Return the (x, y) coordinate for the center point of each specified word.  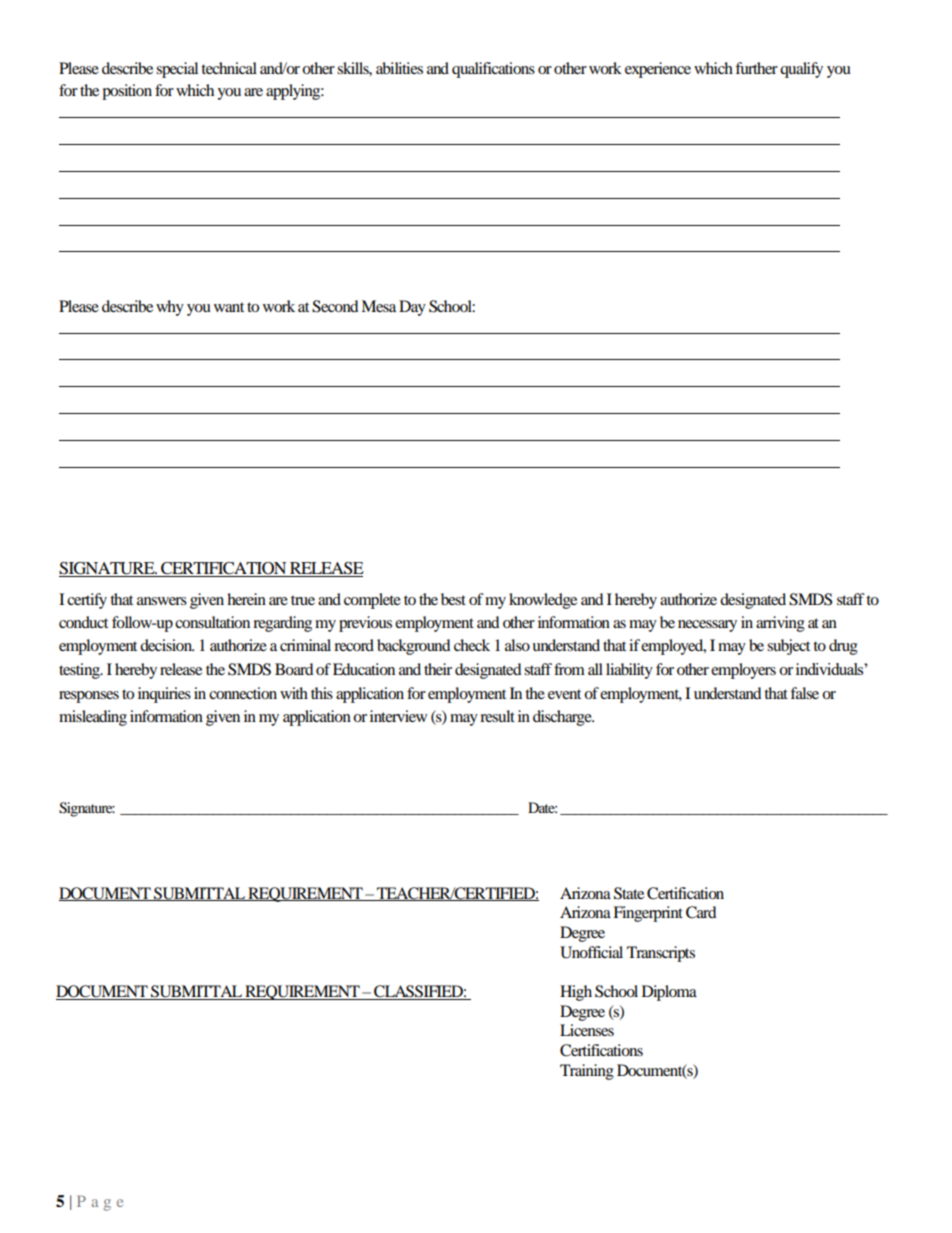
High (576, 993)
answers (162, 601)
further (756, 68)
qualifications (493, 70)
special (177, 70)
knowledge (543, 601)
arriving (780, 624)
